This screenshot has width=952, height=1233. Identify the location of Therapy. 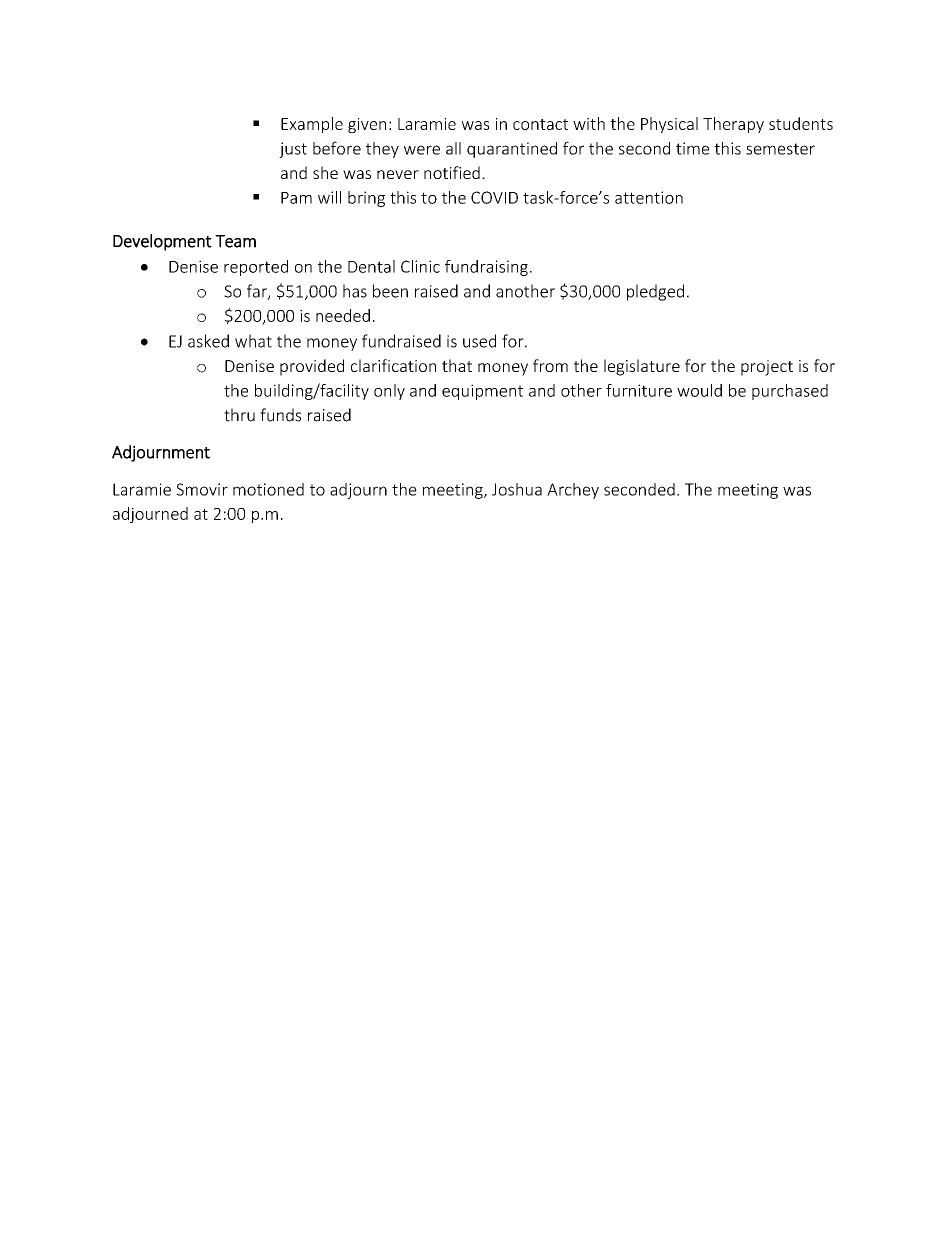
(733, 125).
